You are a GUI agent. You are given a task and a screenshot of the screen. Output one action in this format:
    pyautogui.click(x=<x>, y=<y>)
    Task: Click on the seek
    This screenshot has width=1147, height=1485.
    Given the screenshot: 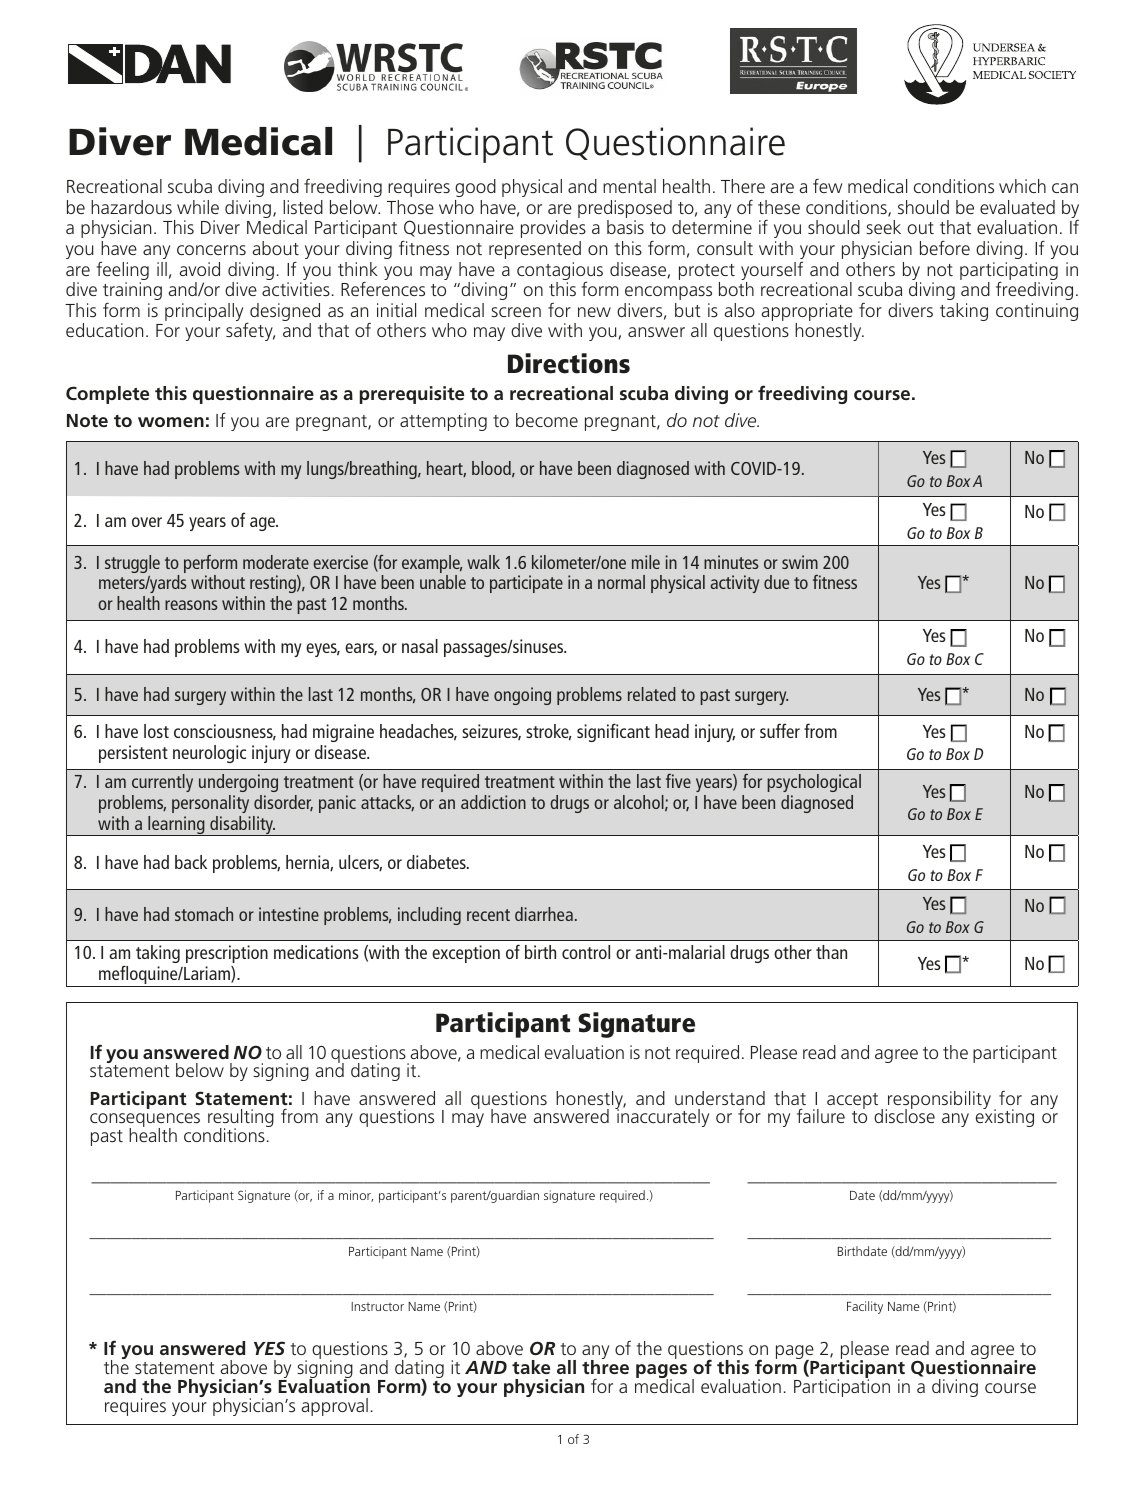 What is the action you would take?
    pyautogui.click(x=883, y=227)
